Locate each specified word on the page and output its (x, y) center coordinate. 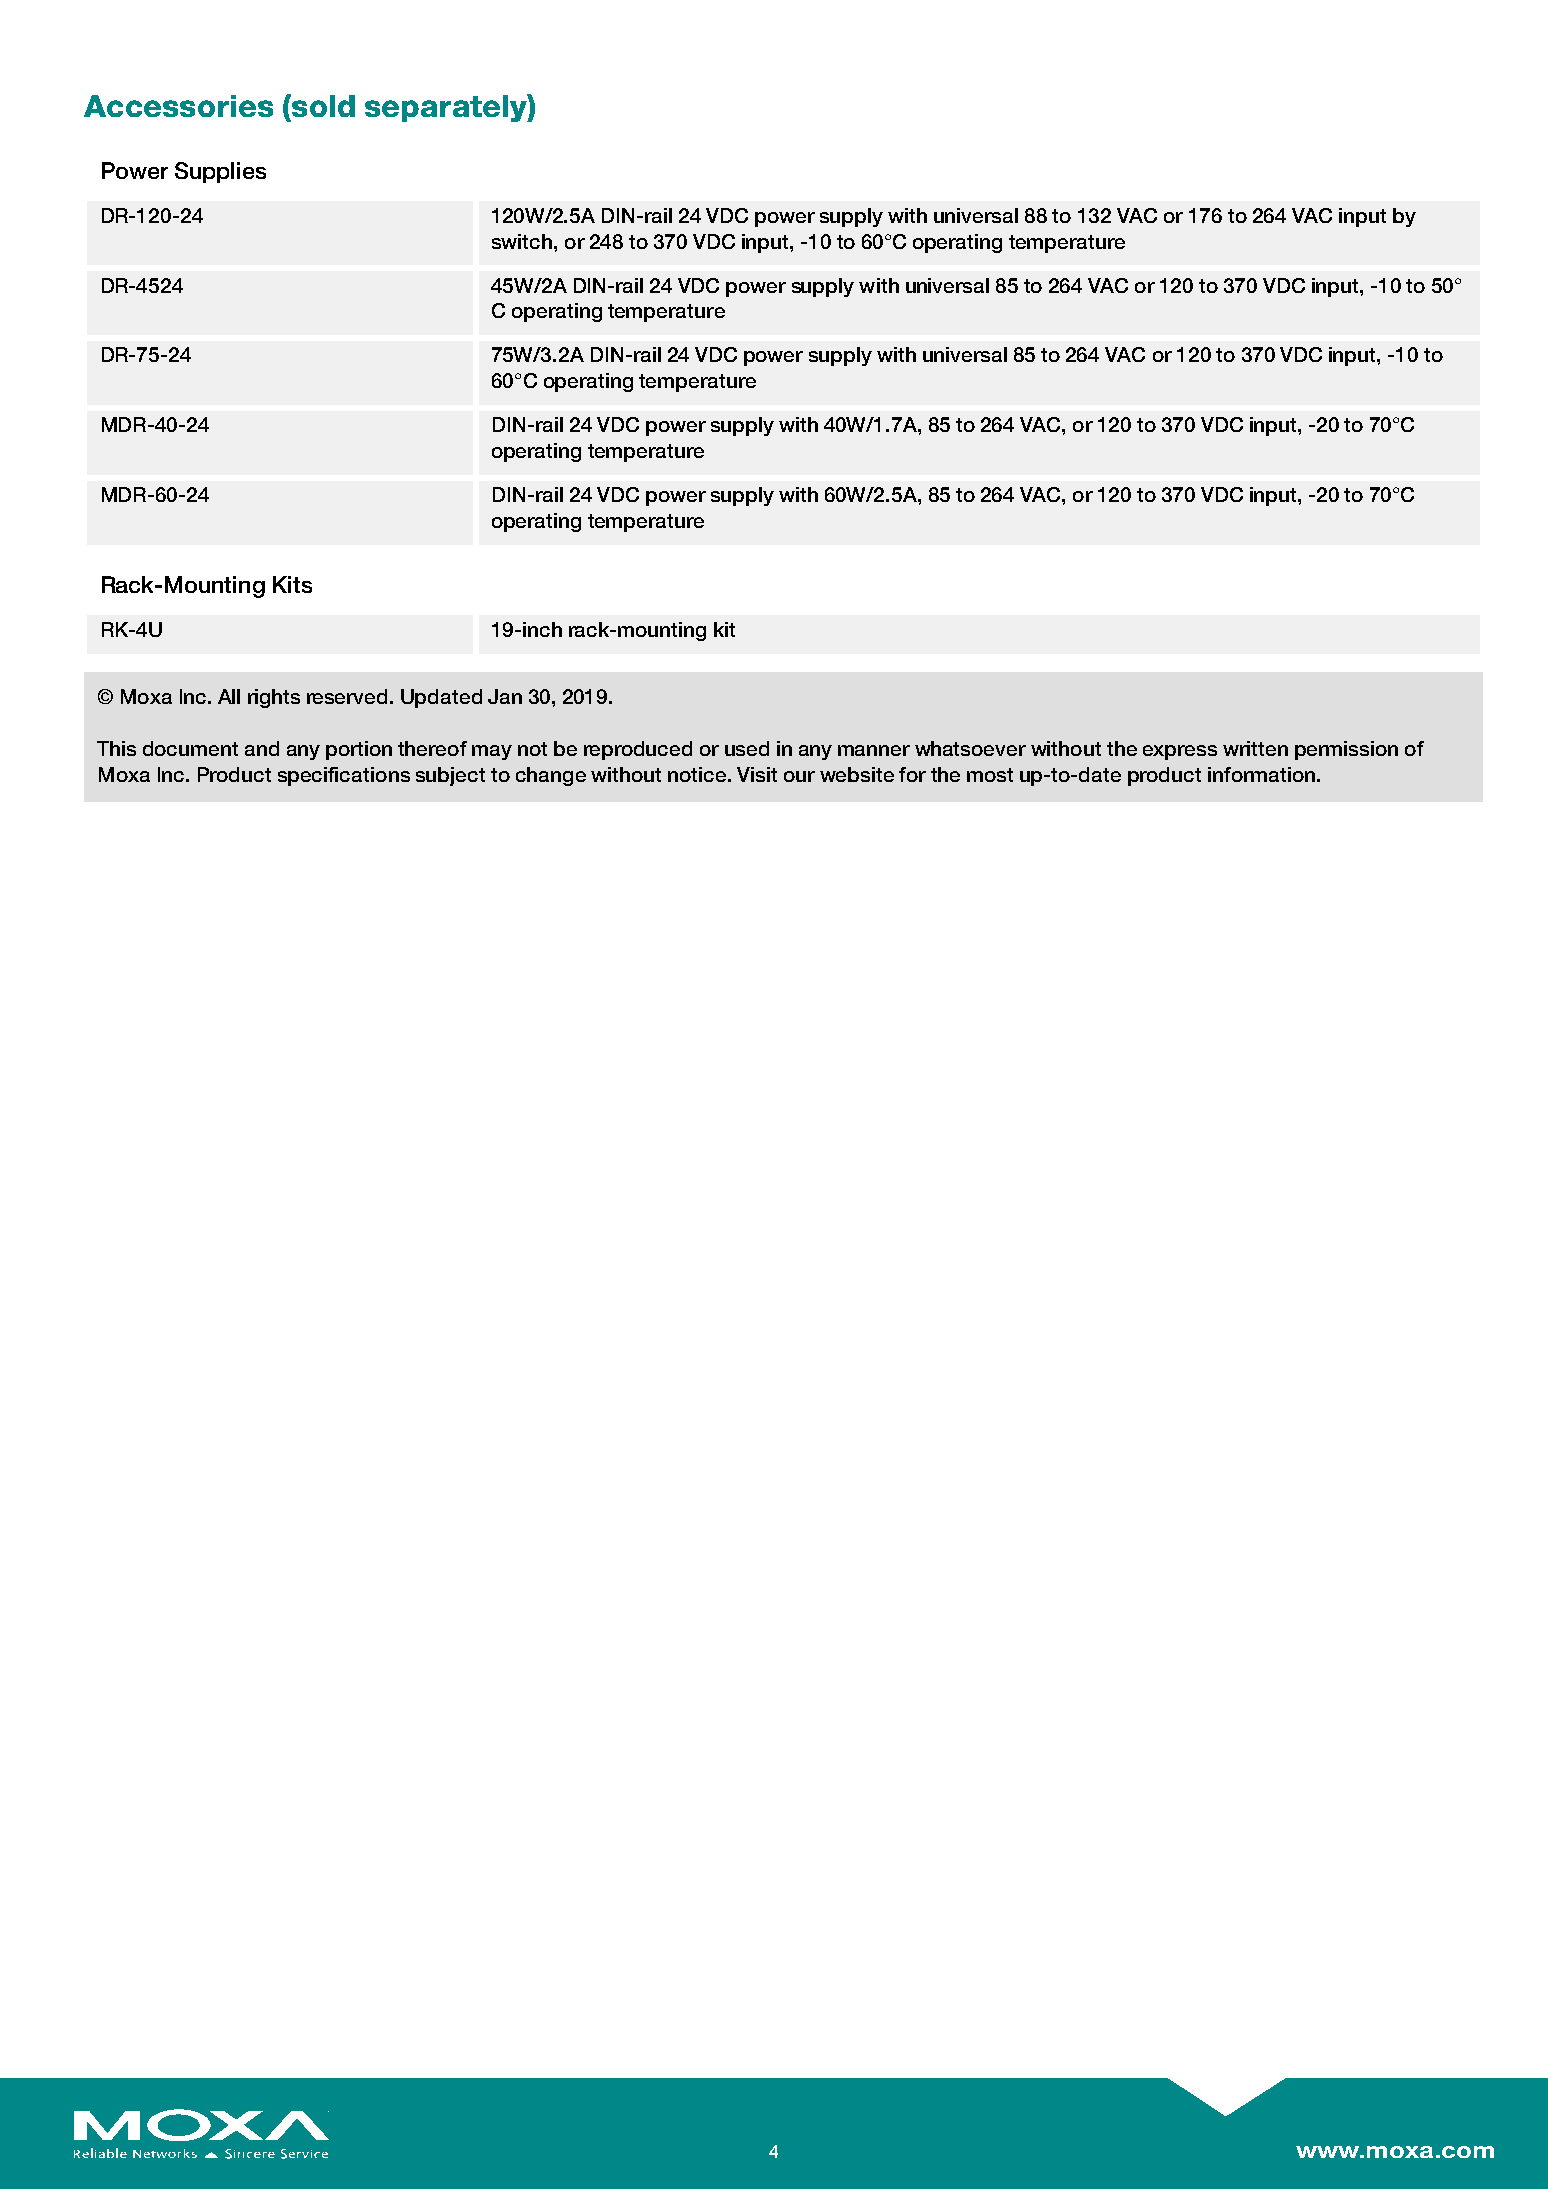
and (262, 748)
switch (523, 241)
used (747, 748)
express (1180, 752)
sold (322, 105)
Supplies (220, 172)
